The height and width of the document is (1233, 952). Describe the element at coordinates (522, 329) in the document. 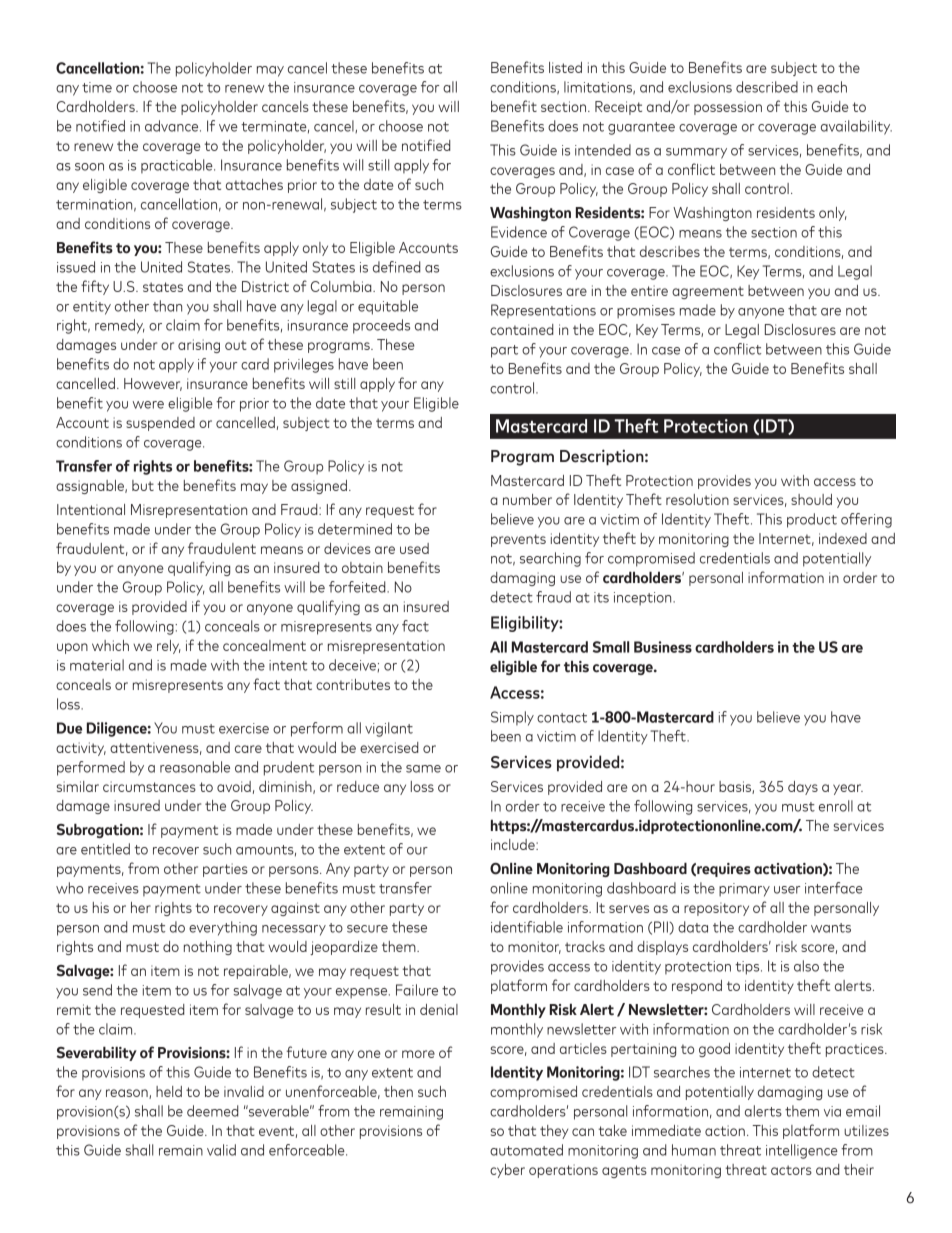

I see `contained` at that location.
